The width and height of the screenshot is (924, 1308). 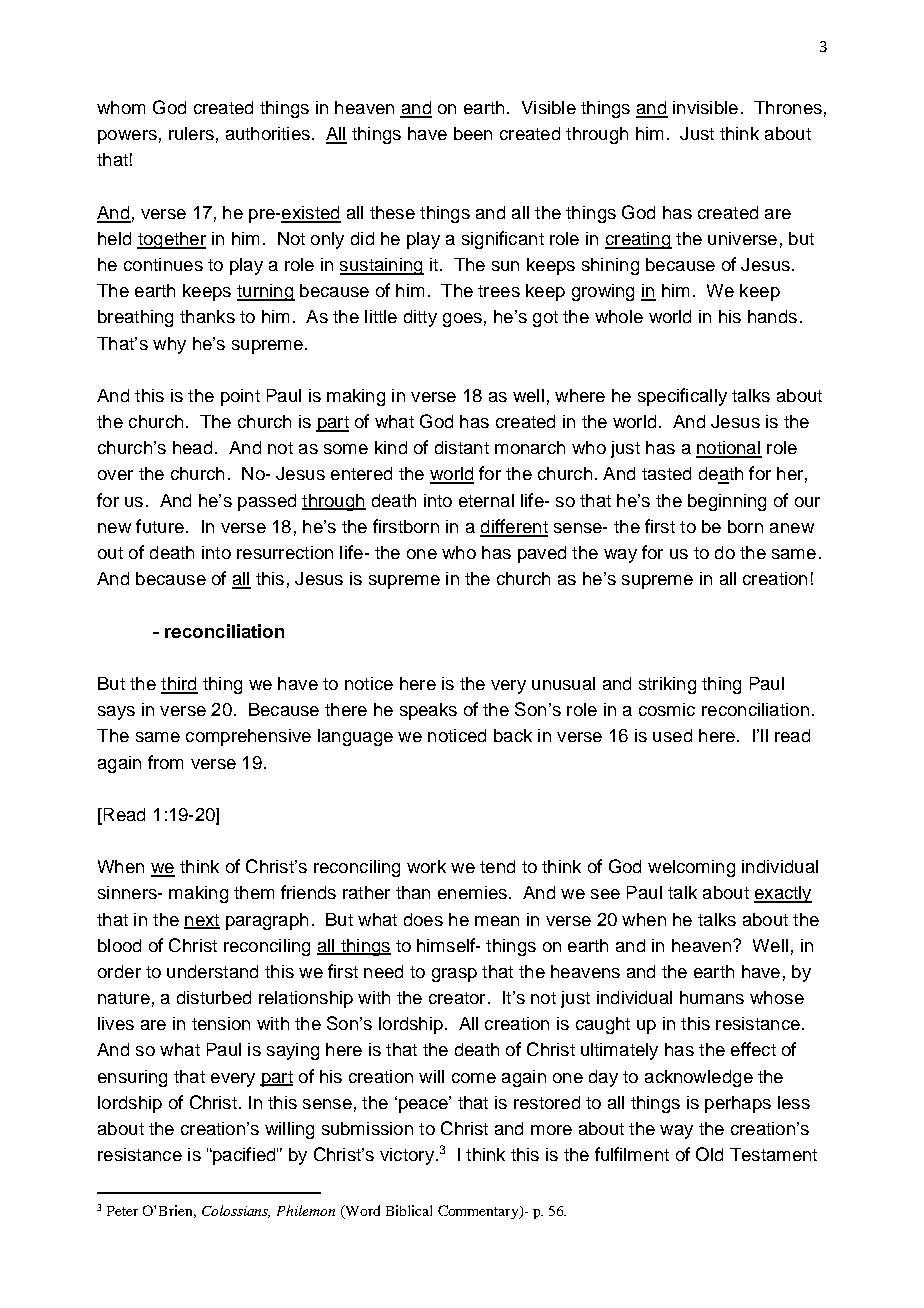 What do you see at coordinates (473, 133) in the screenshot?
I see `been` at bounding box center [473, 133].
